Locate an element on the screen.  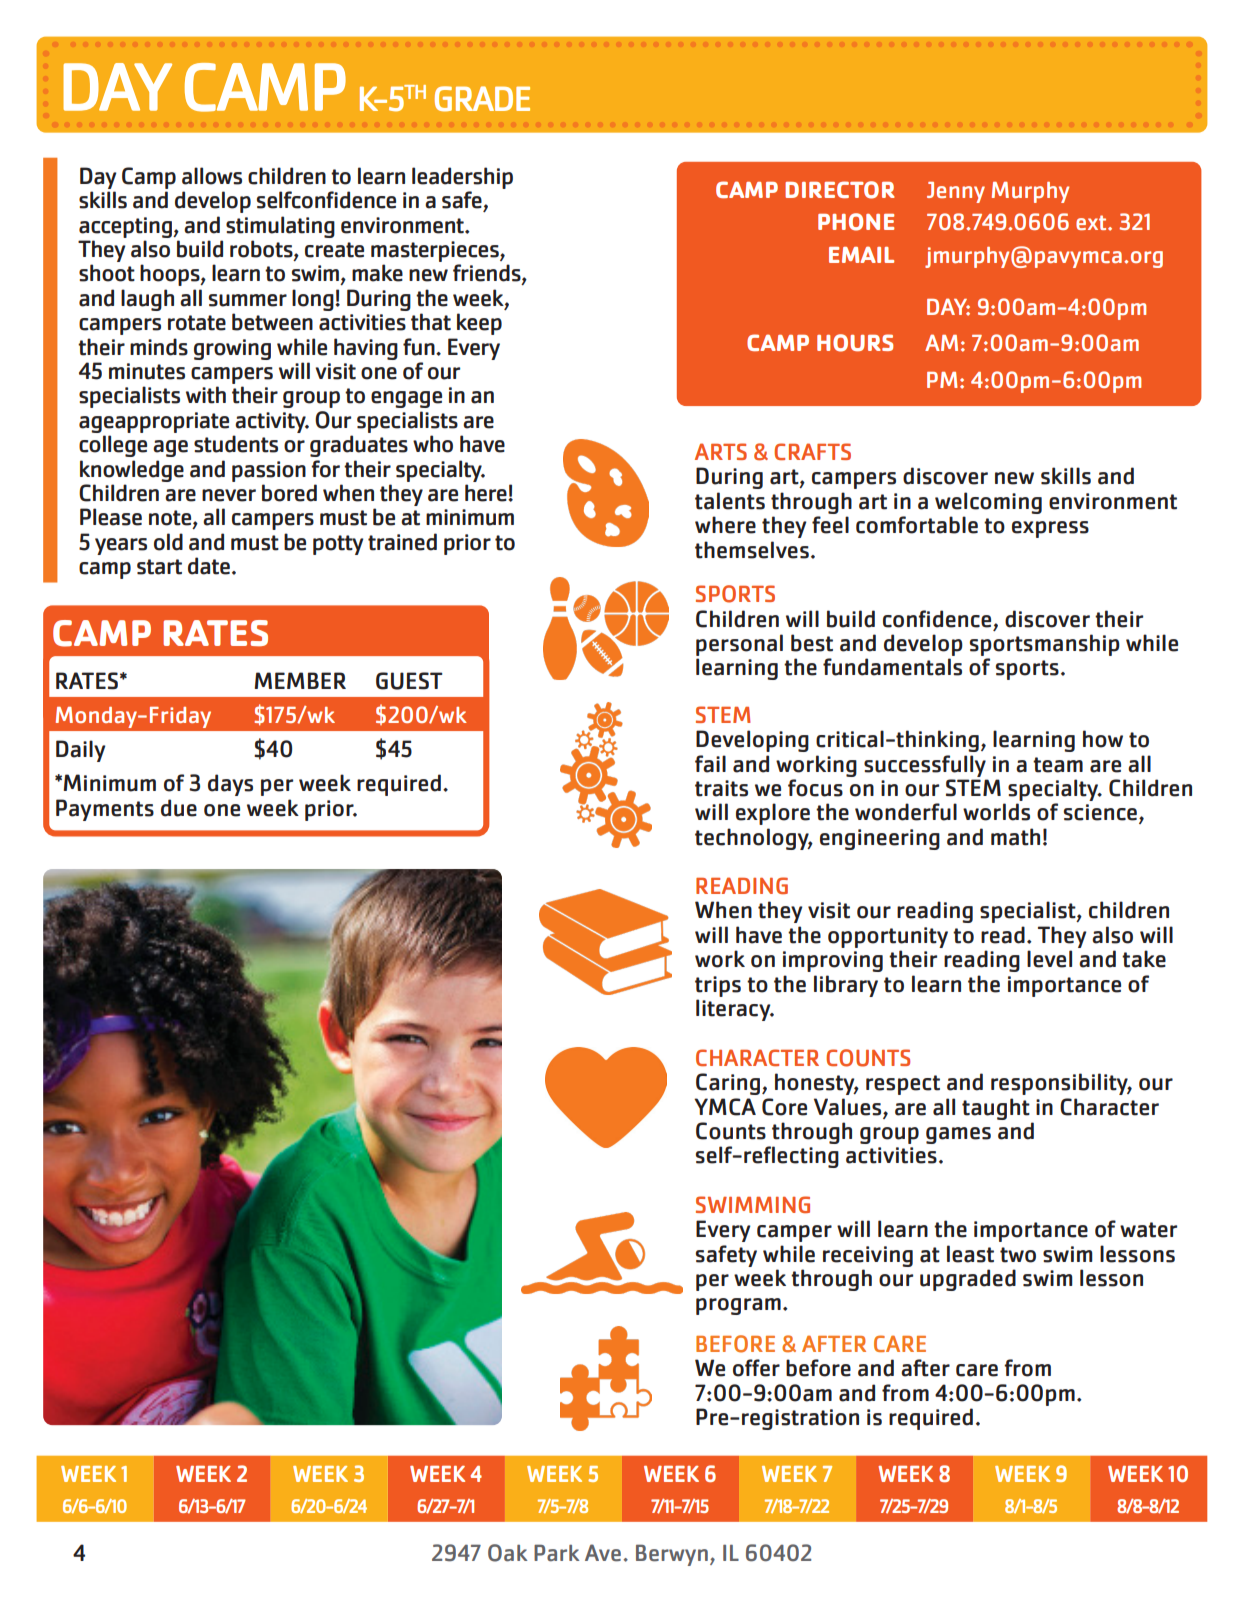
Oak is located at coordinates (507, 1553).
